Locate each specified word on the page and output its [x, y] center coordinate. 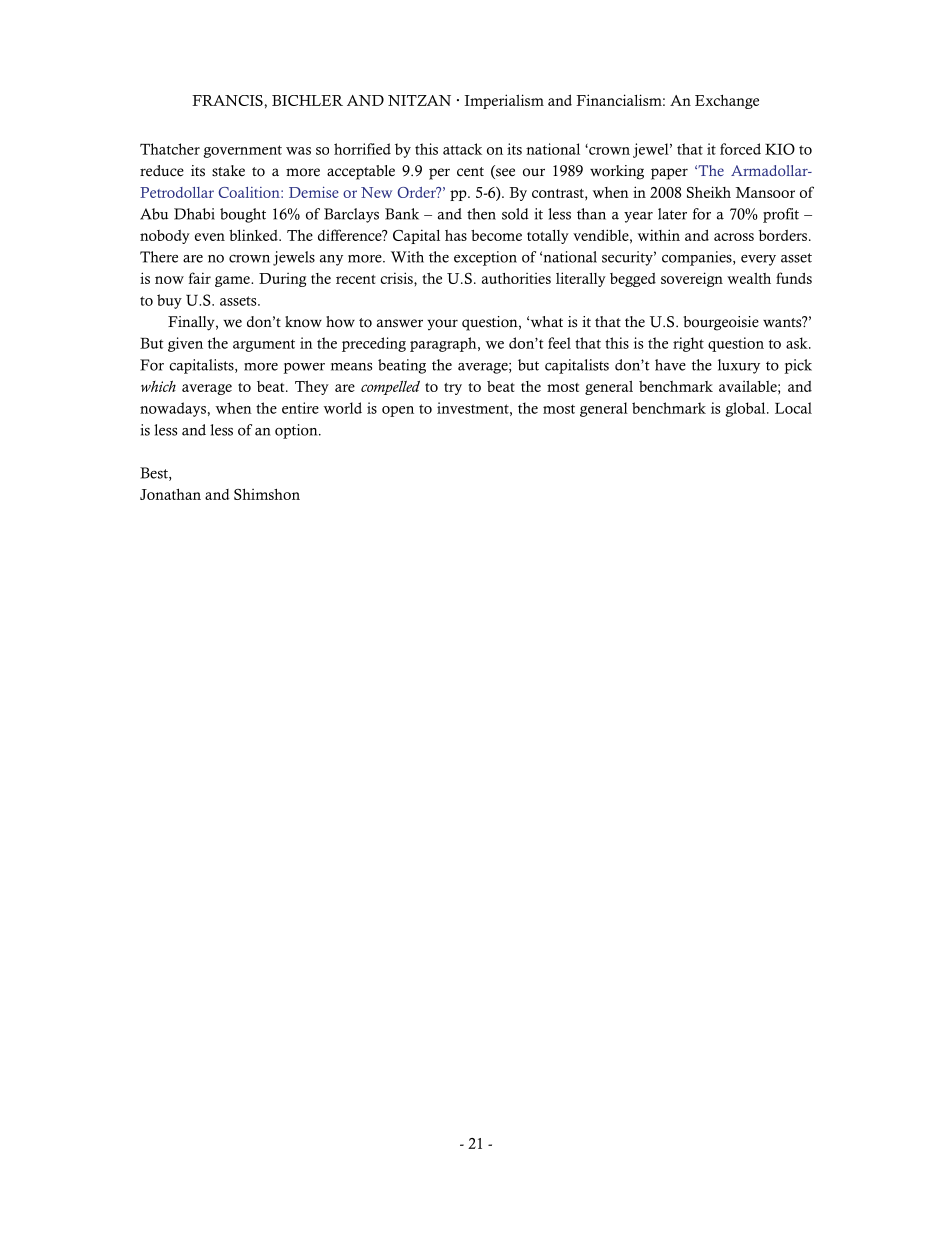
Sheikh [709, 192]
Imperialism [504, 101]
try [453, 389]
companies [698, 258]
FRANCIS [227, 100]
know [303, 322]
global [747, 409]
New [376, 192]
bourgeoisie [721, 323]
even [210, 237]
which [158, 386]
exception [485, 258]
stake [228, 171]
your [442, 324]
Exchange [727, 102]
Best [155, 474]
